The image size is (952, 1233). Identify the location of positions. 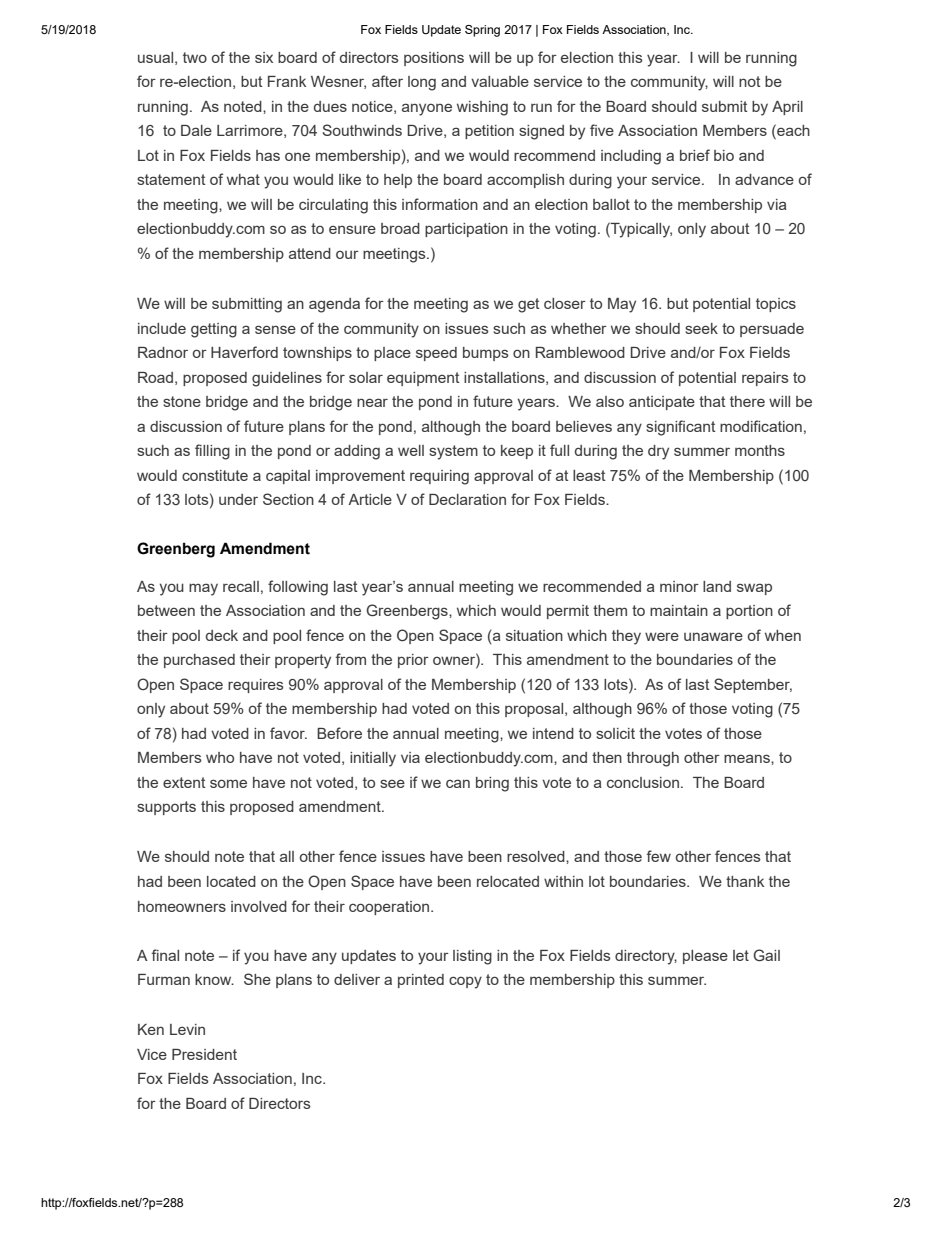
(434, 59).
